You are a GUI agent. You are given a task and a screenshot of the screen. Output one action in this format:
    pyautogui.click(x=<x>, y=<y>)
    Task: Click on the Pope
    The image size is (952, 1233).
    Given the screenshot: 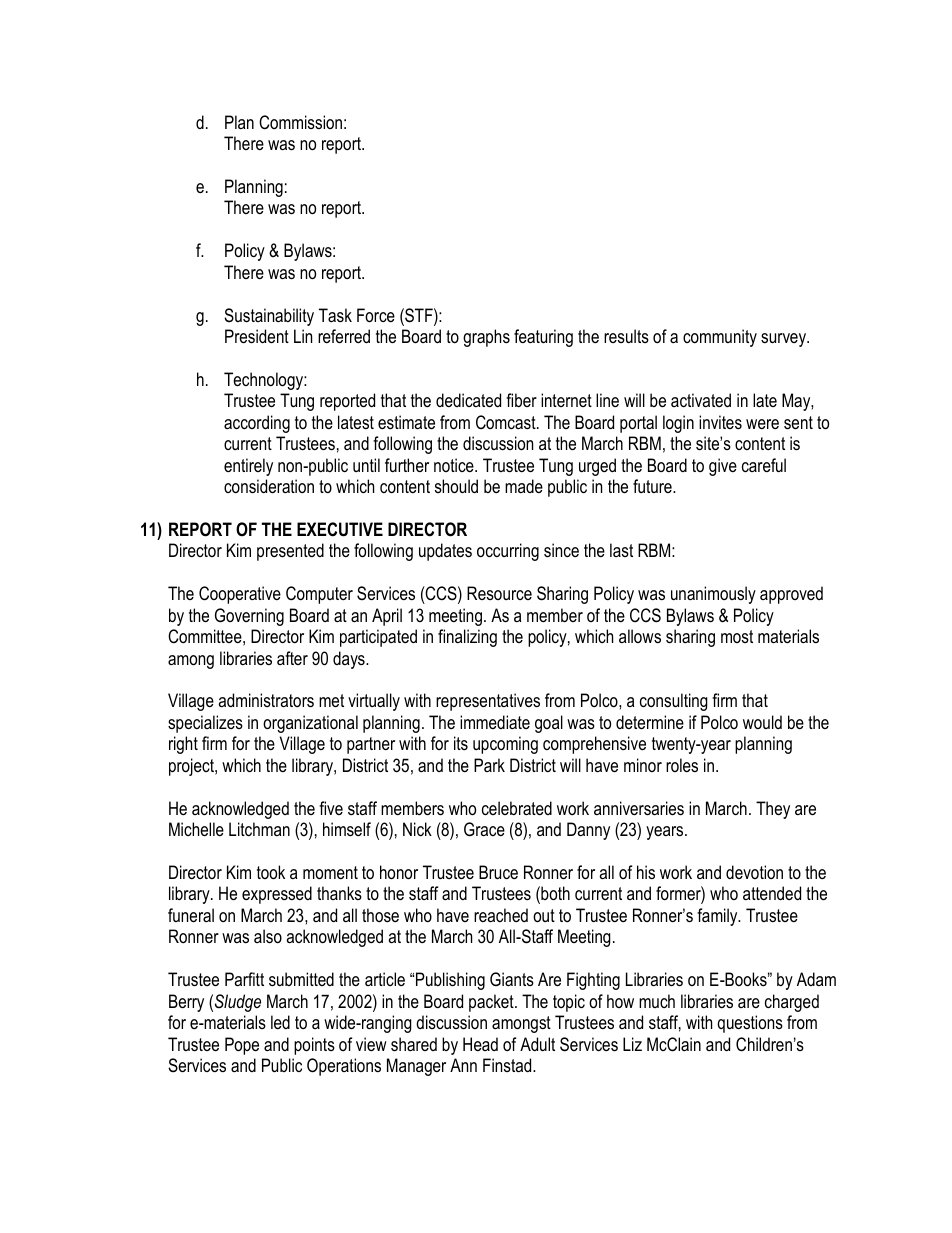 What is the action you would take?
    pyautogui.click(x=242, y=1046)
